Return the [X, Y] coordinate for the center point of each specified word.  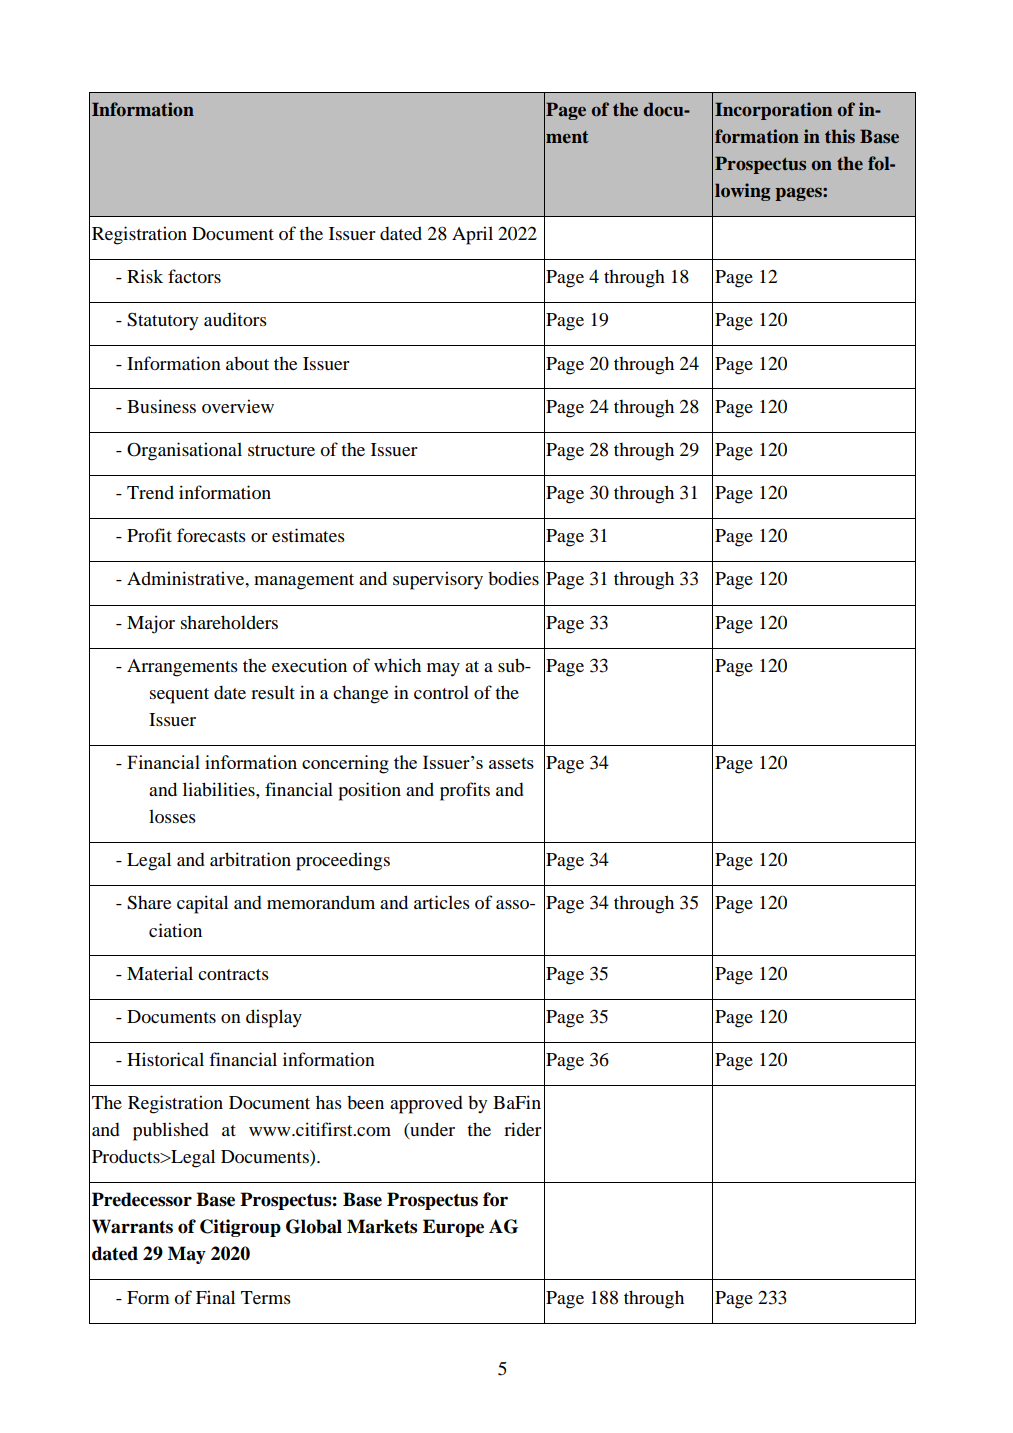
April [472, 235]
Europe [453, 1228]
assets [511, 763]
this [840, 136]
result [273, 692]
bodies [513, 578]
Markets [382, 1226]
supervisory [438, 580]
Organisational [184, 451]
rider [523, 1129]
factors [194, 276]
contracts [233, 974]
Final [215, 1297]
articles [442, 902]
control [441, 692]
